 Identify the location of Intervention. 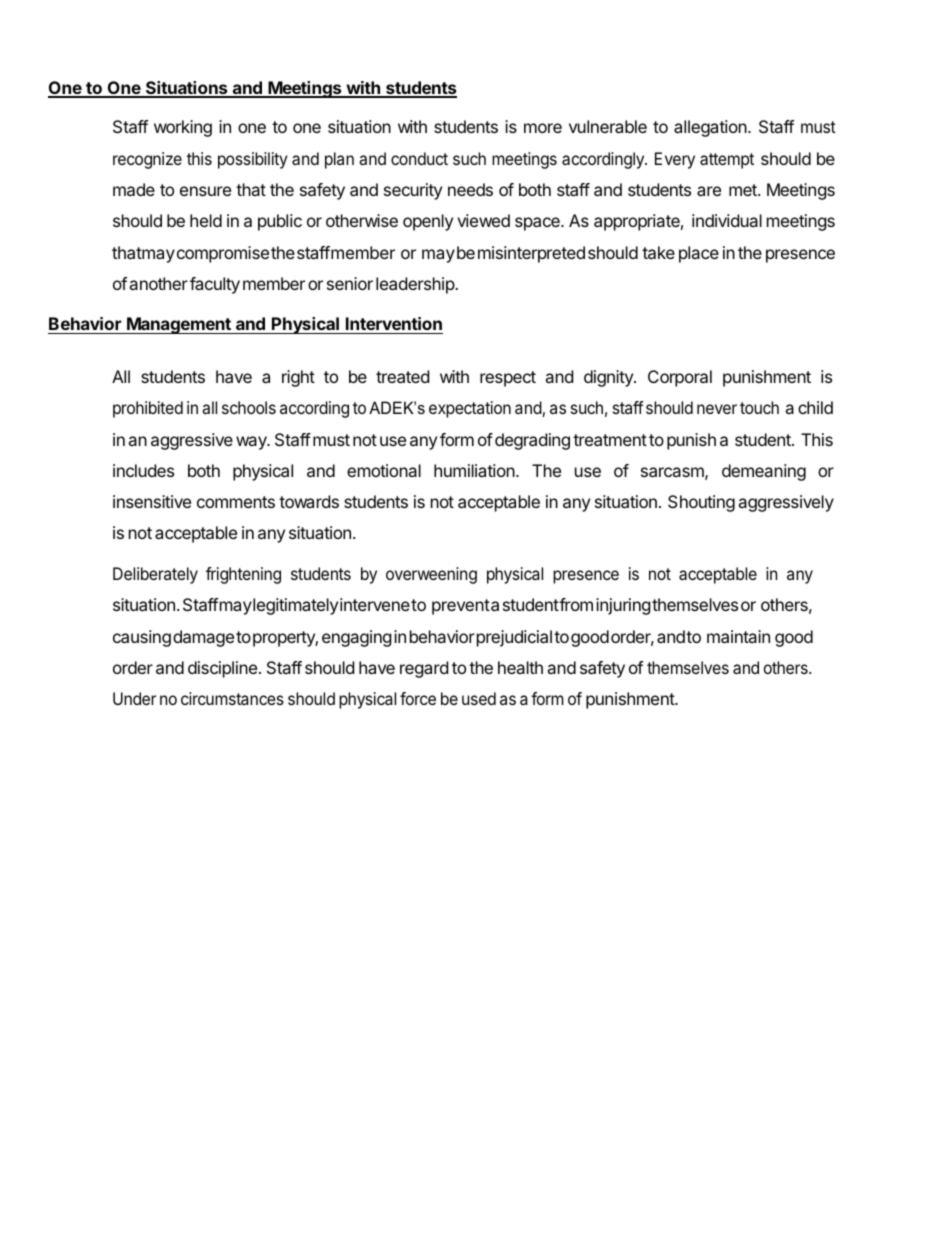
(394, 323).
